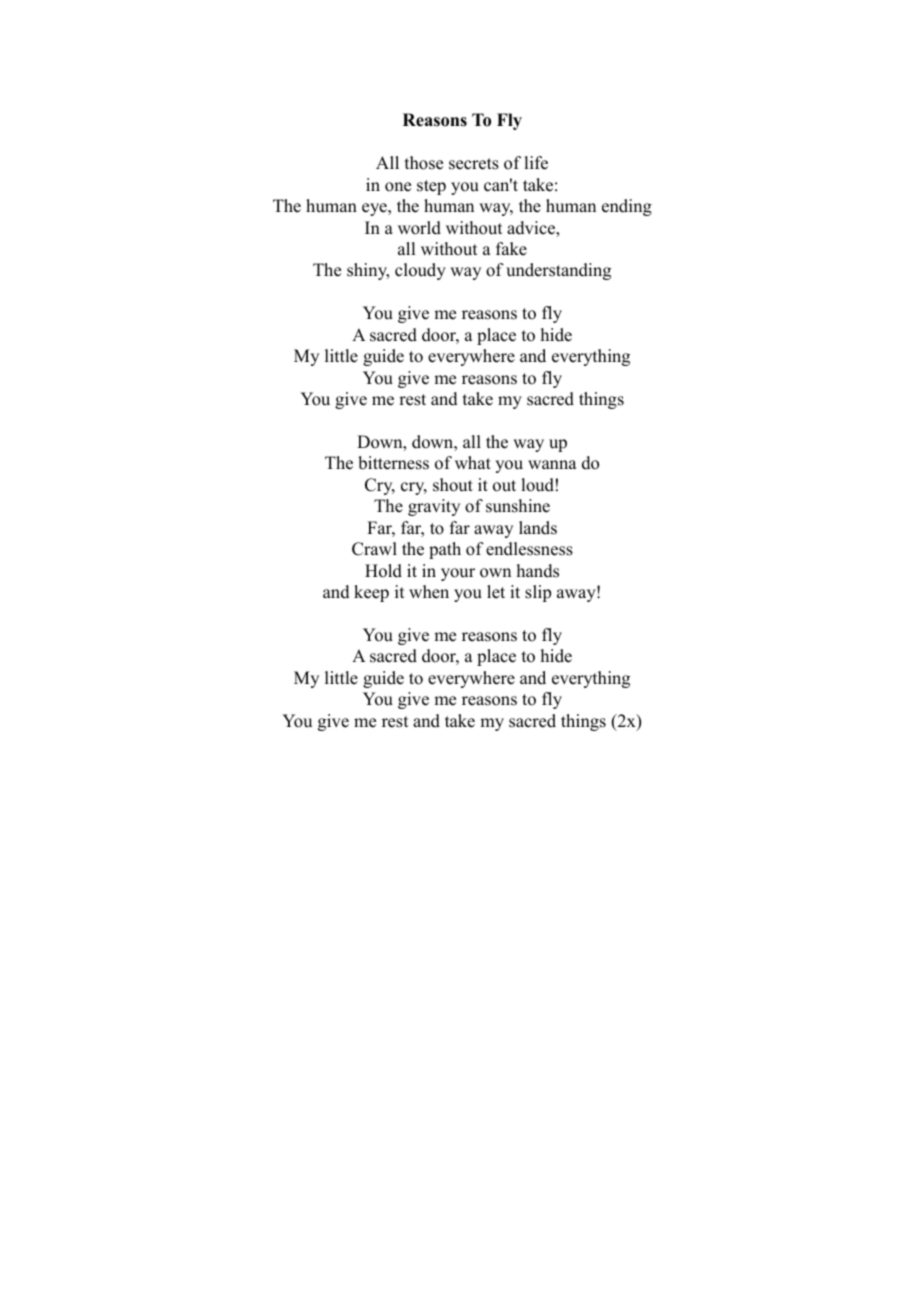  I want to click on what, so click(473, 462).
